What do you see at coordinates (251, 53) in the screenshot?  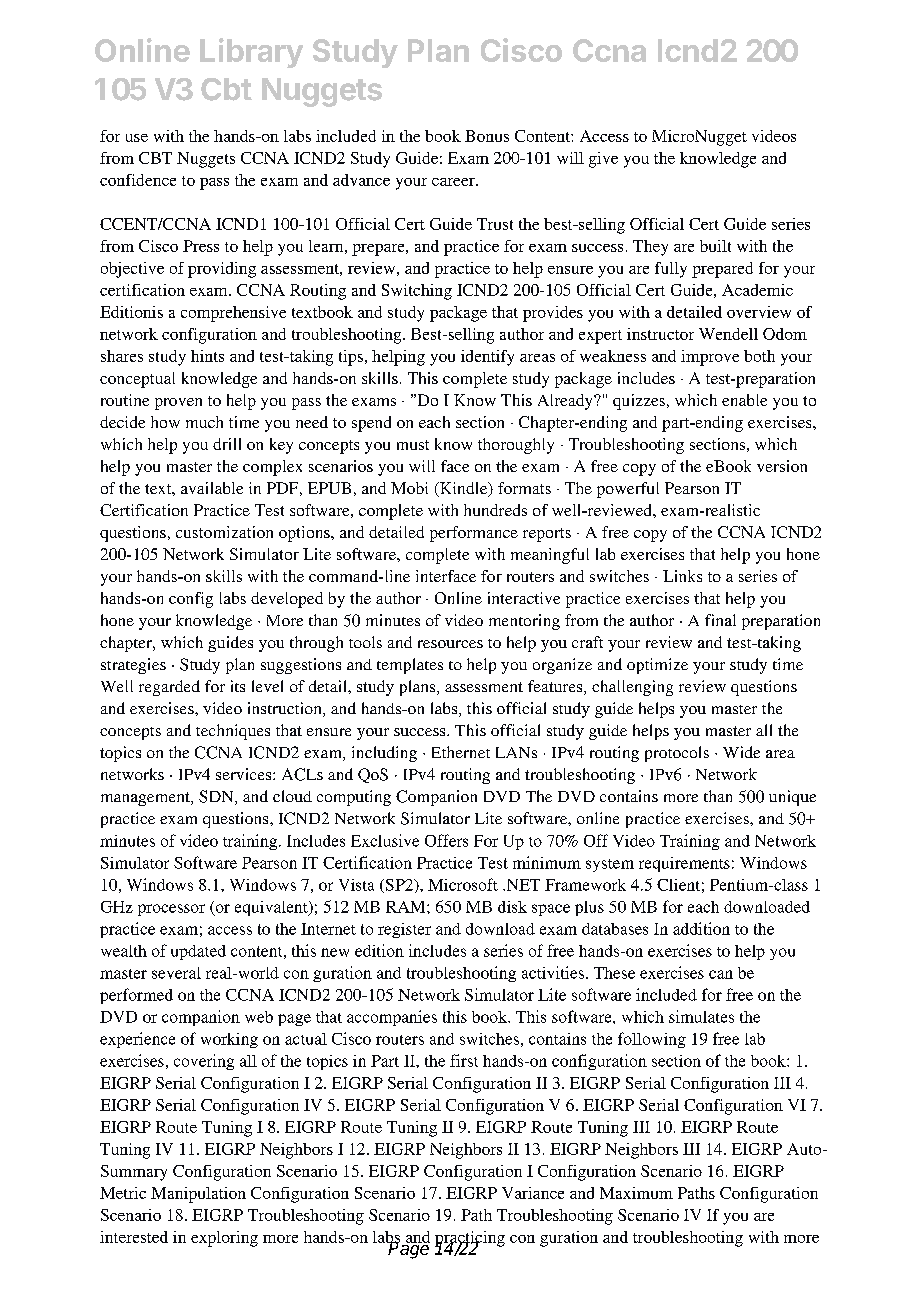 I see `Library` at bounding box center [251, 53].
